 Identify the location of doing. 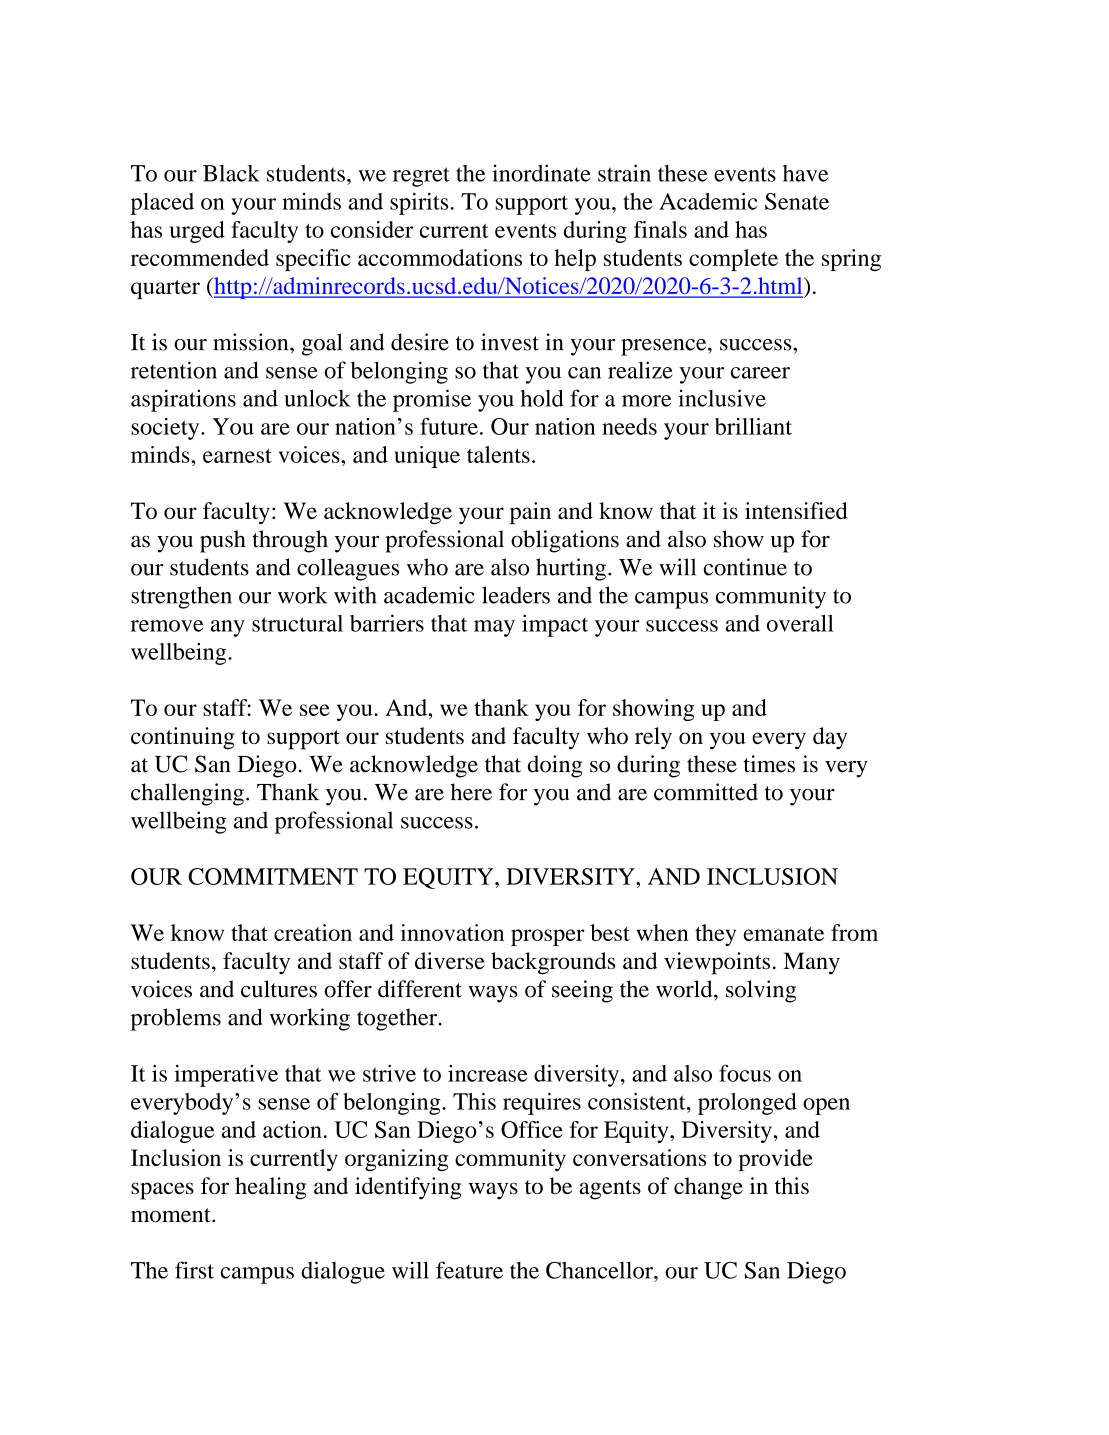
(555, 766).
